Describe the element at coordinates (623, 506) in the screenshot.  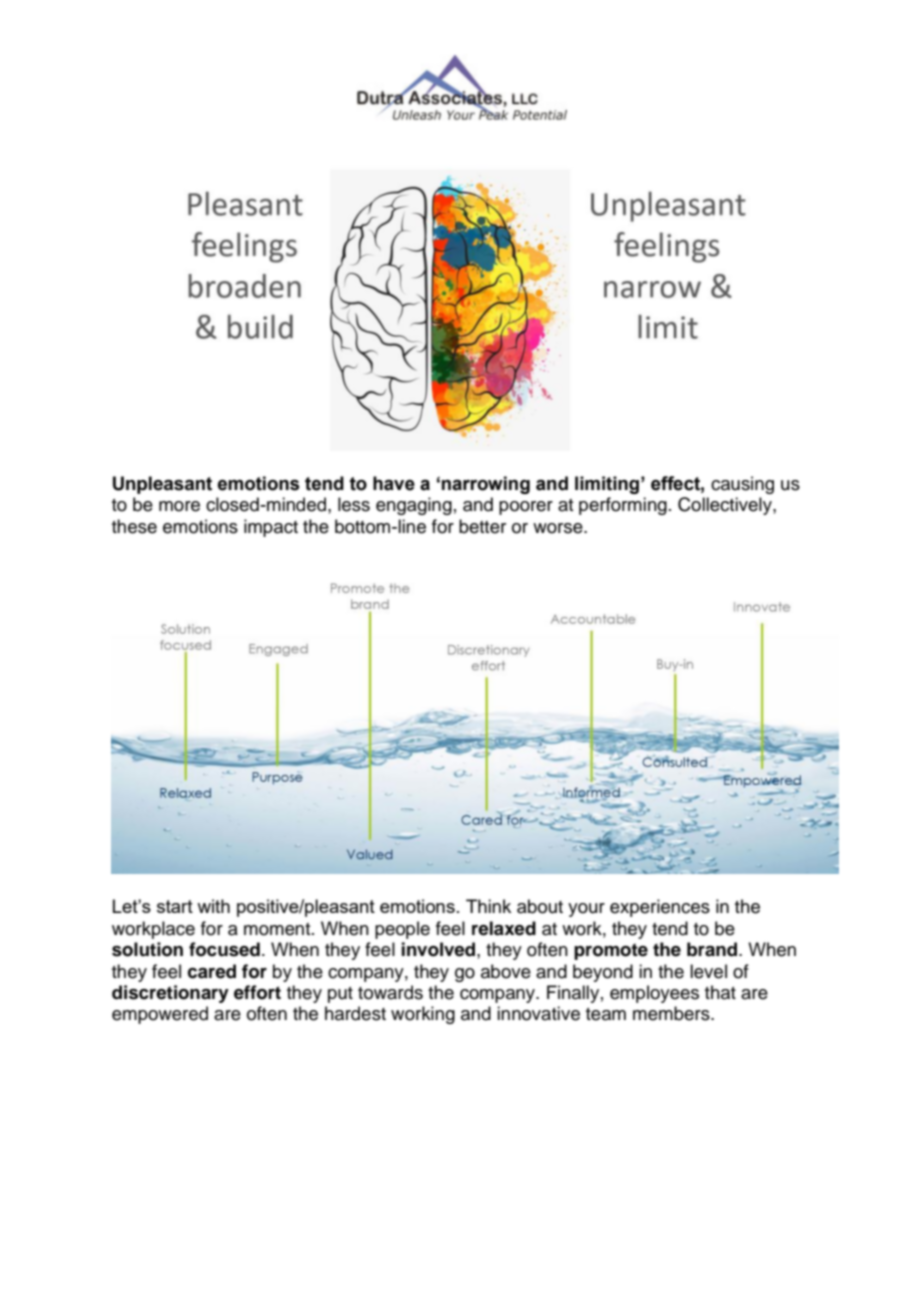
I see `performing` at that location.
